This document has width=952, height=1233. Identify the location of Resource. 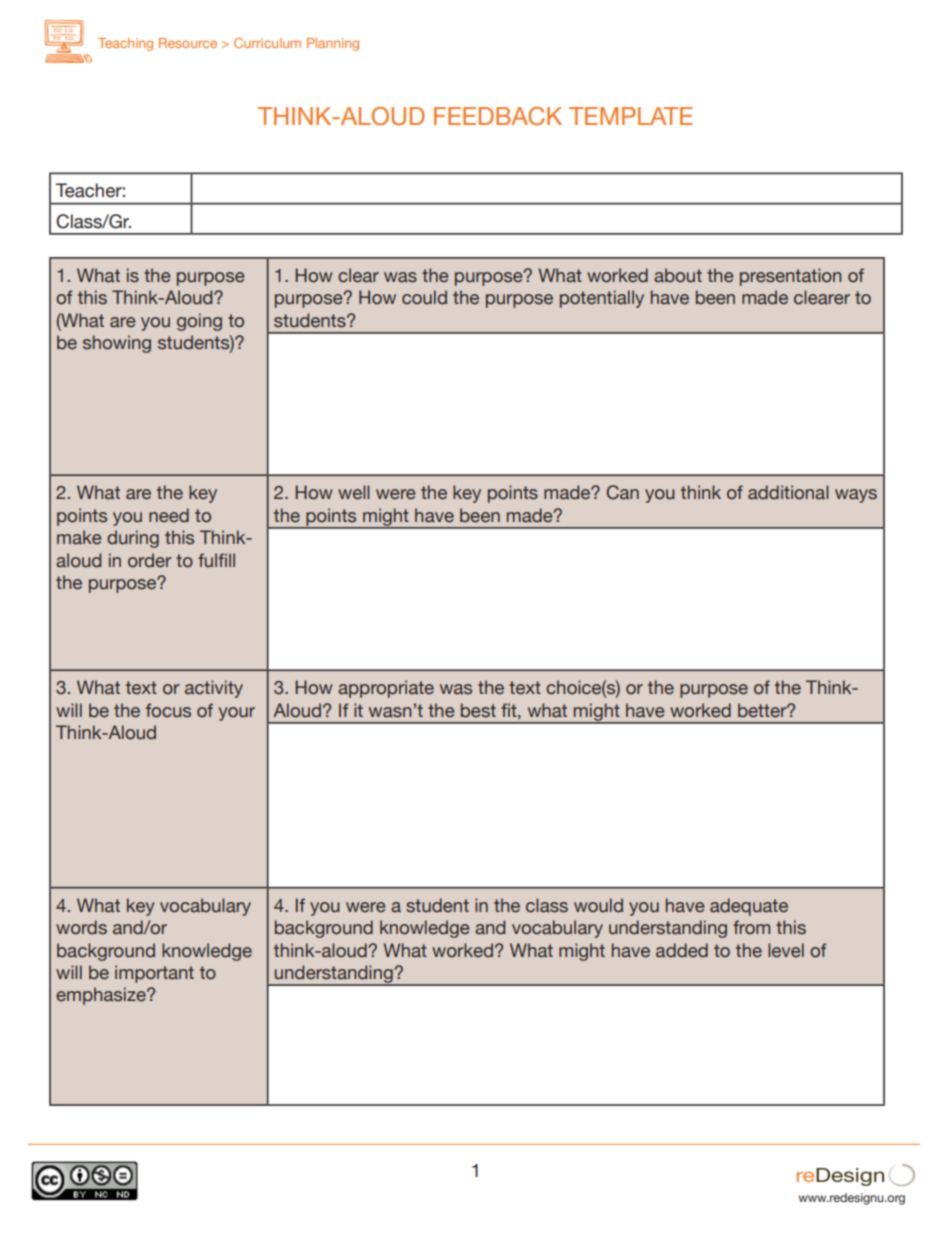
(188, 43).
